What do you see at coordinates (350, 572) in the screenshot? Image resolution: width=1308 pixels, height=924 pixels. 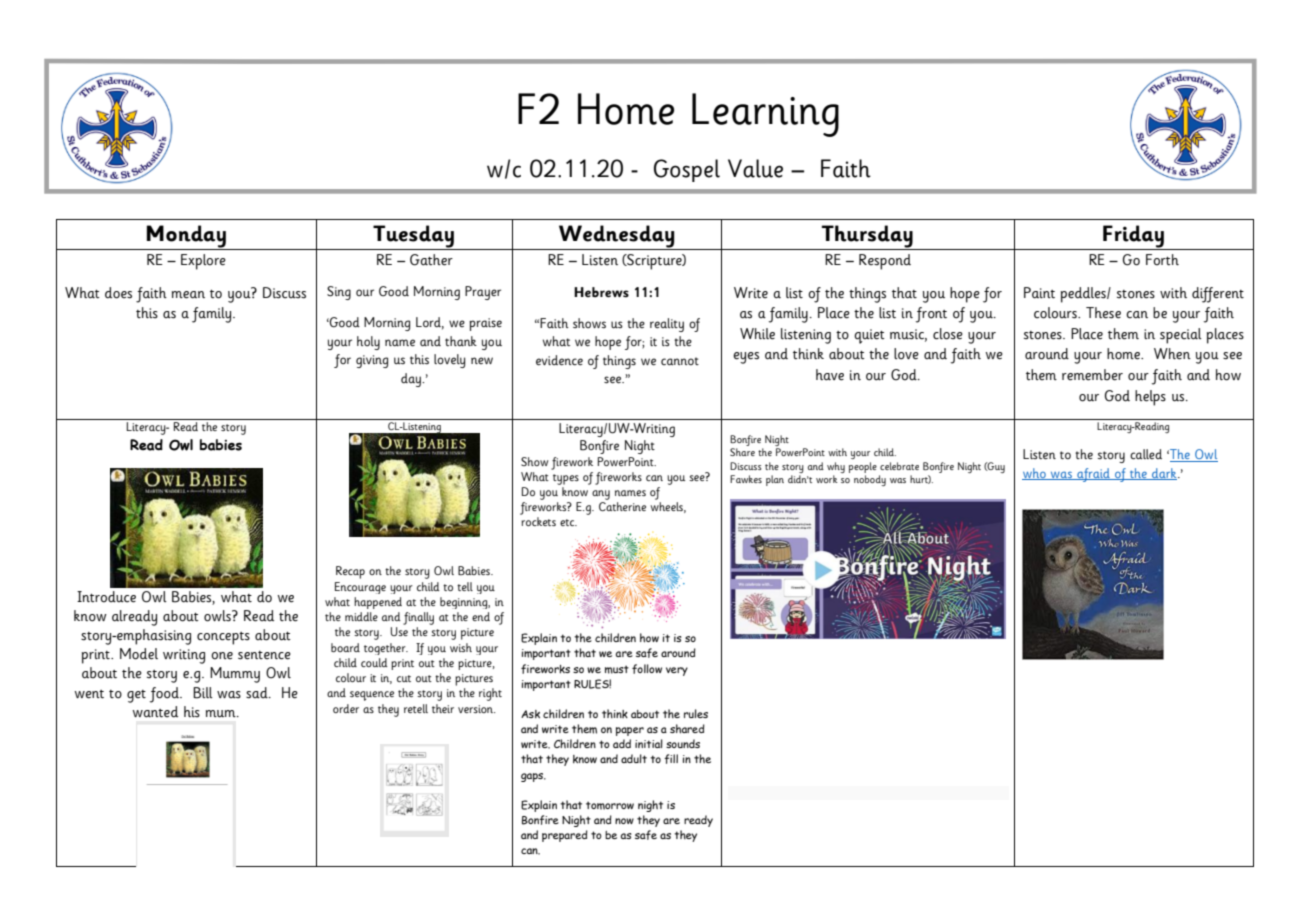 I see `Recap` at bounding box center [350, 572].
